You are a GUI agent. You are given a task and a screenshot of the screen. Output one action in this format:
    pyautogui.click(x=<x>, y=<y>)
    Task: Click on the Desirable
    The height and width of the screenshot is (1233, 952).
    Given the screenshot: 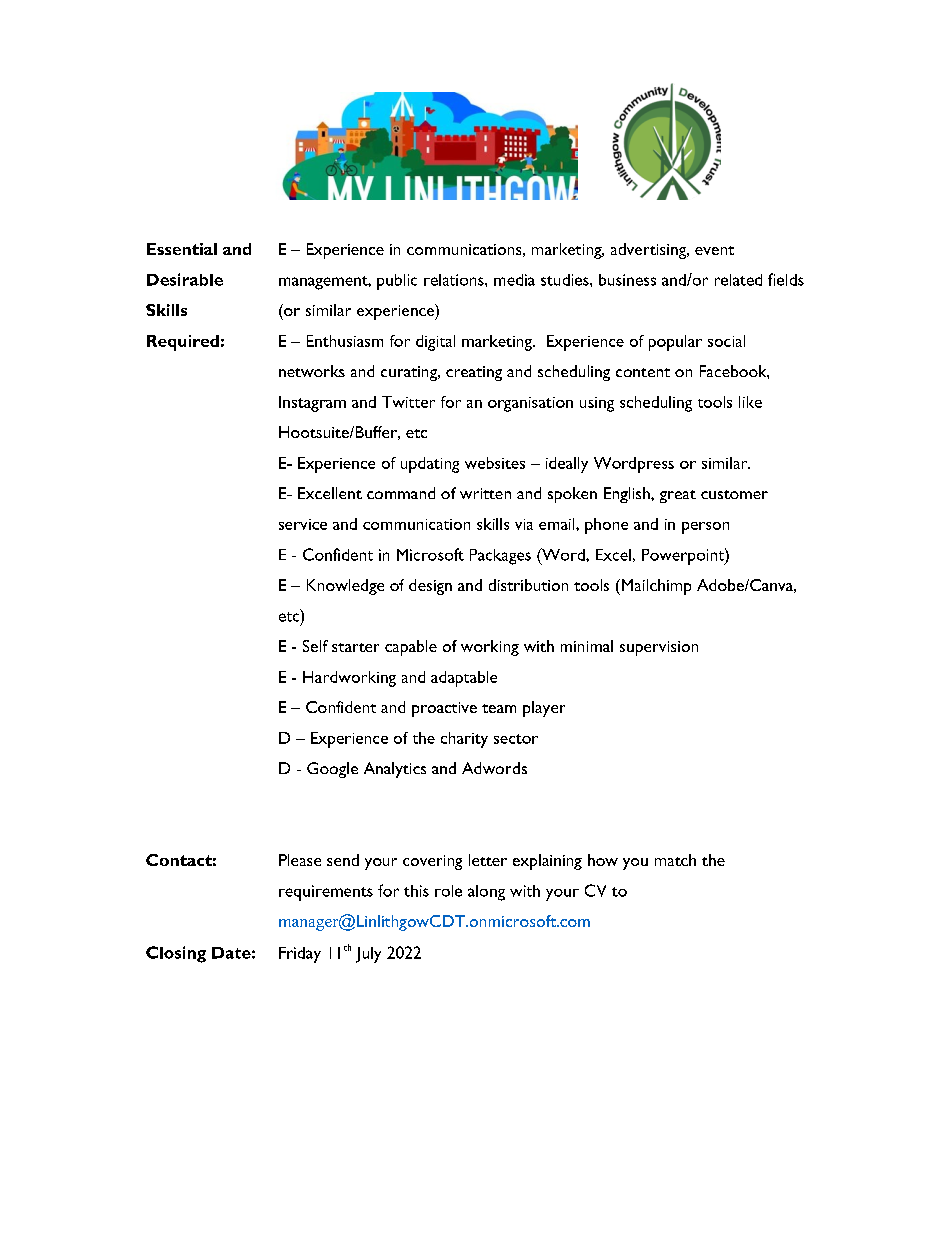 What is the action you would take?
    pyautogui.click(x=185, y=279)
